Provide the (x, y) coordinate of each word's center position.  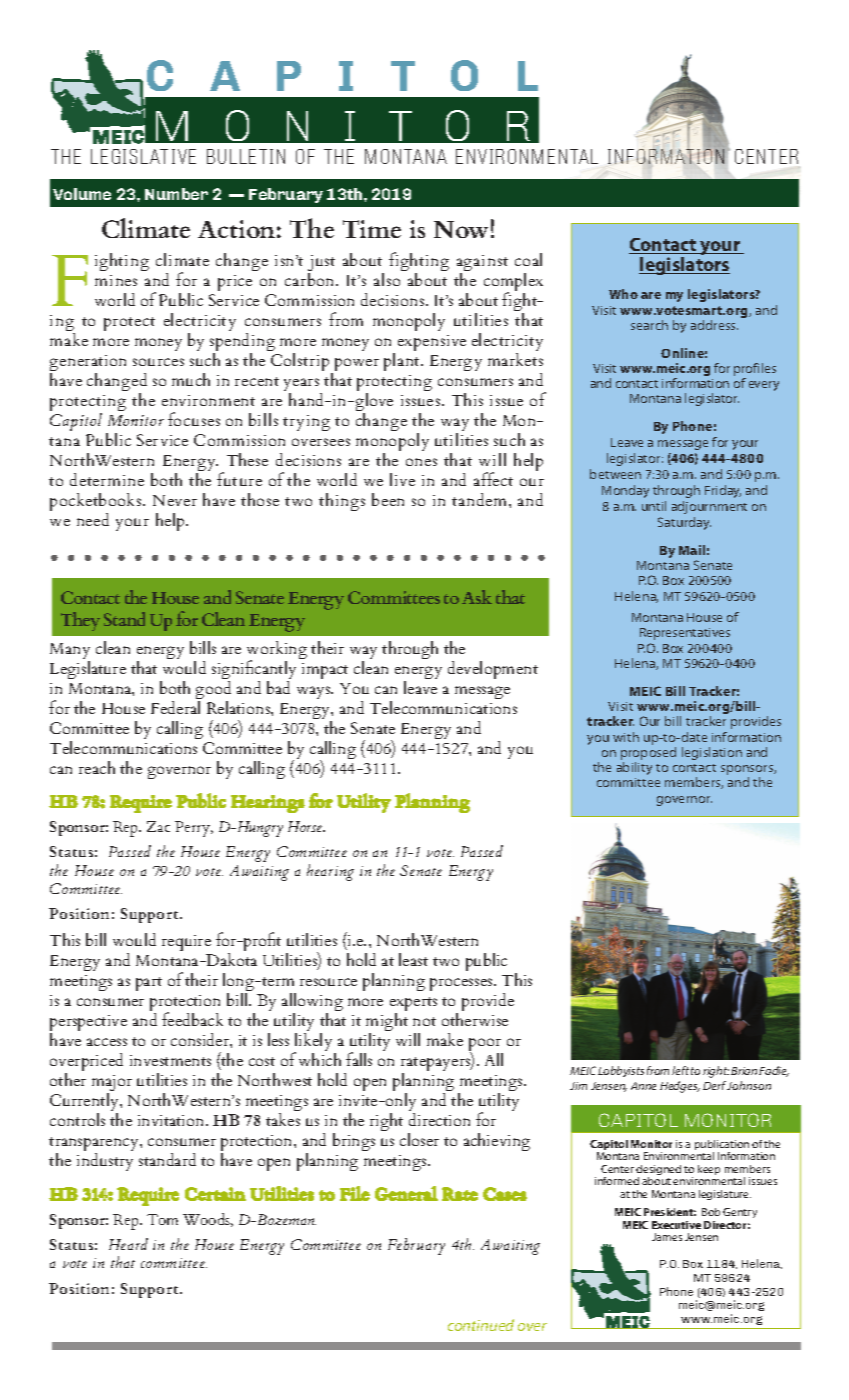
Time (372, 229)
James (667, 1237)
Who (623, 294)
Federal (175, 707)
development (493, 670)
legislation (712, 753)
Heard (128, 1244)
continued (481, 1325)
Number (176, 194)
